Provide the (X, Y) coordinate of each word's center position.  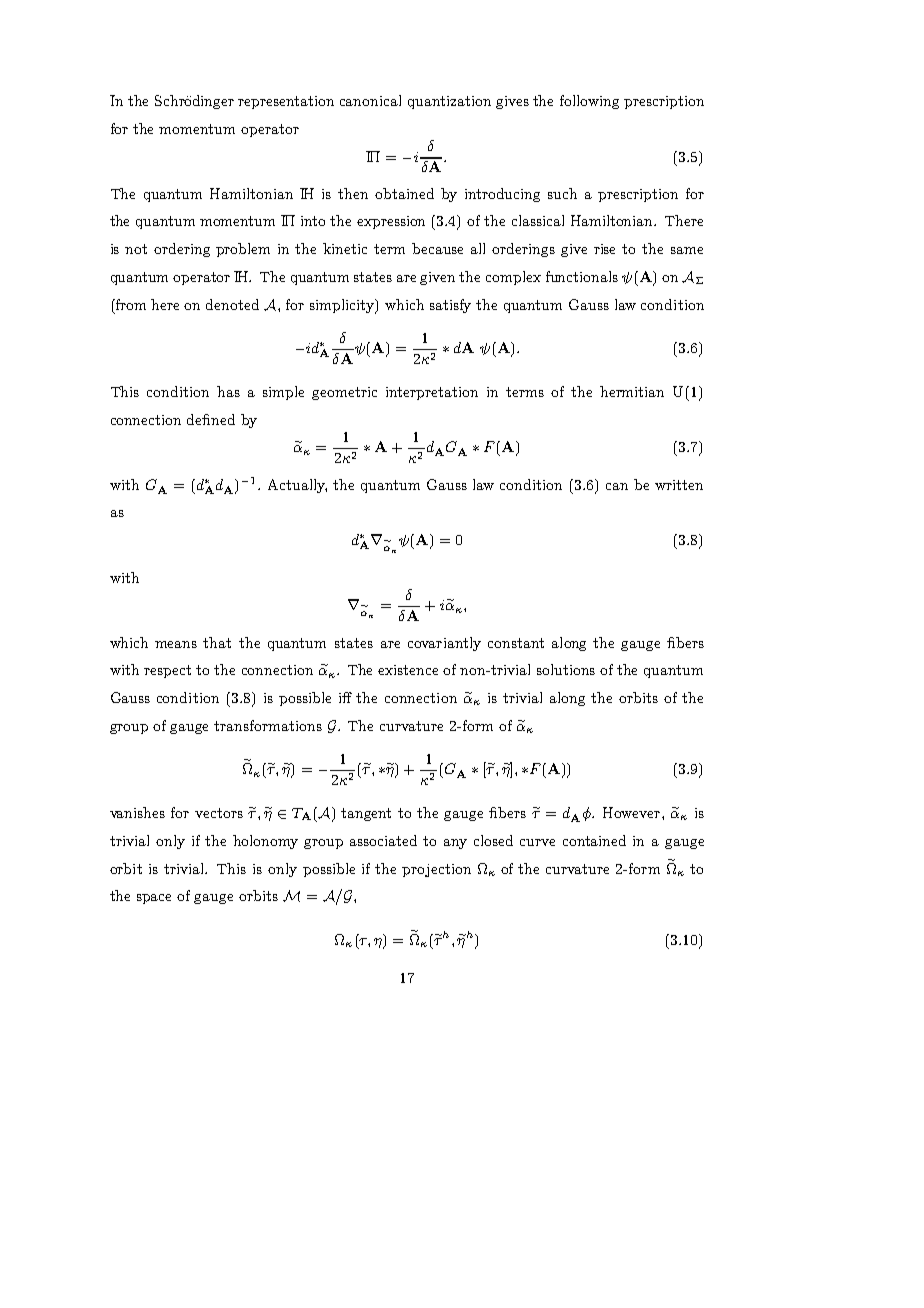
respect (167, 671)
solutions (566, 669)
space (154, 899)
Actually (297, 486)
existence (408, 670)
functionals (582, 276)
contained (594, 840)
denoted (232, 304)
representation (286, 102)
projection (436, 870)
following (589, 102)
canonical (370, 100)
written (679, 485)
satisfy (450, 306)
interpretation (432, 393)
